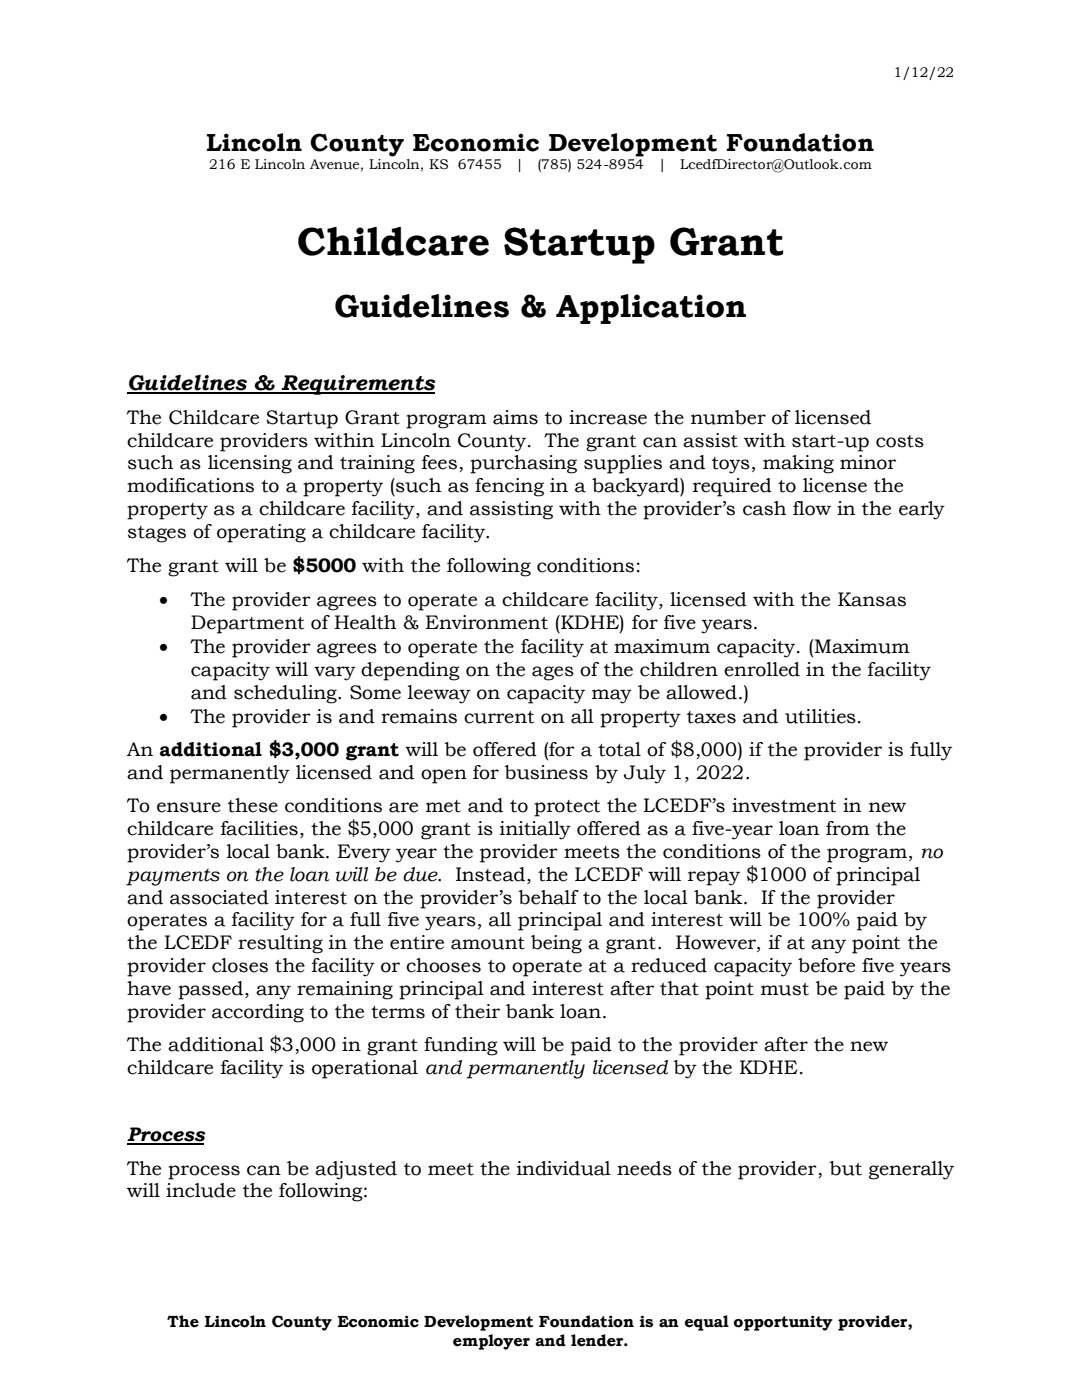 The height and width of the page is (1400, 1081). Describe the element at coordinates (491, 1342) in the page. I see `employer` at that location.
